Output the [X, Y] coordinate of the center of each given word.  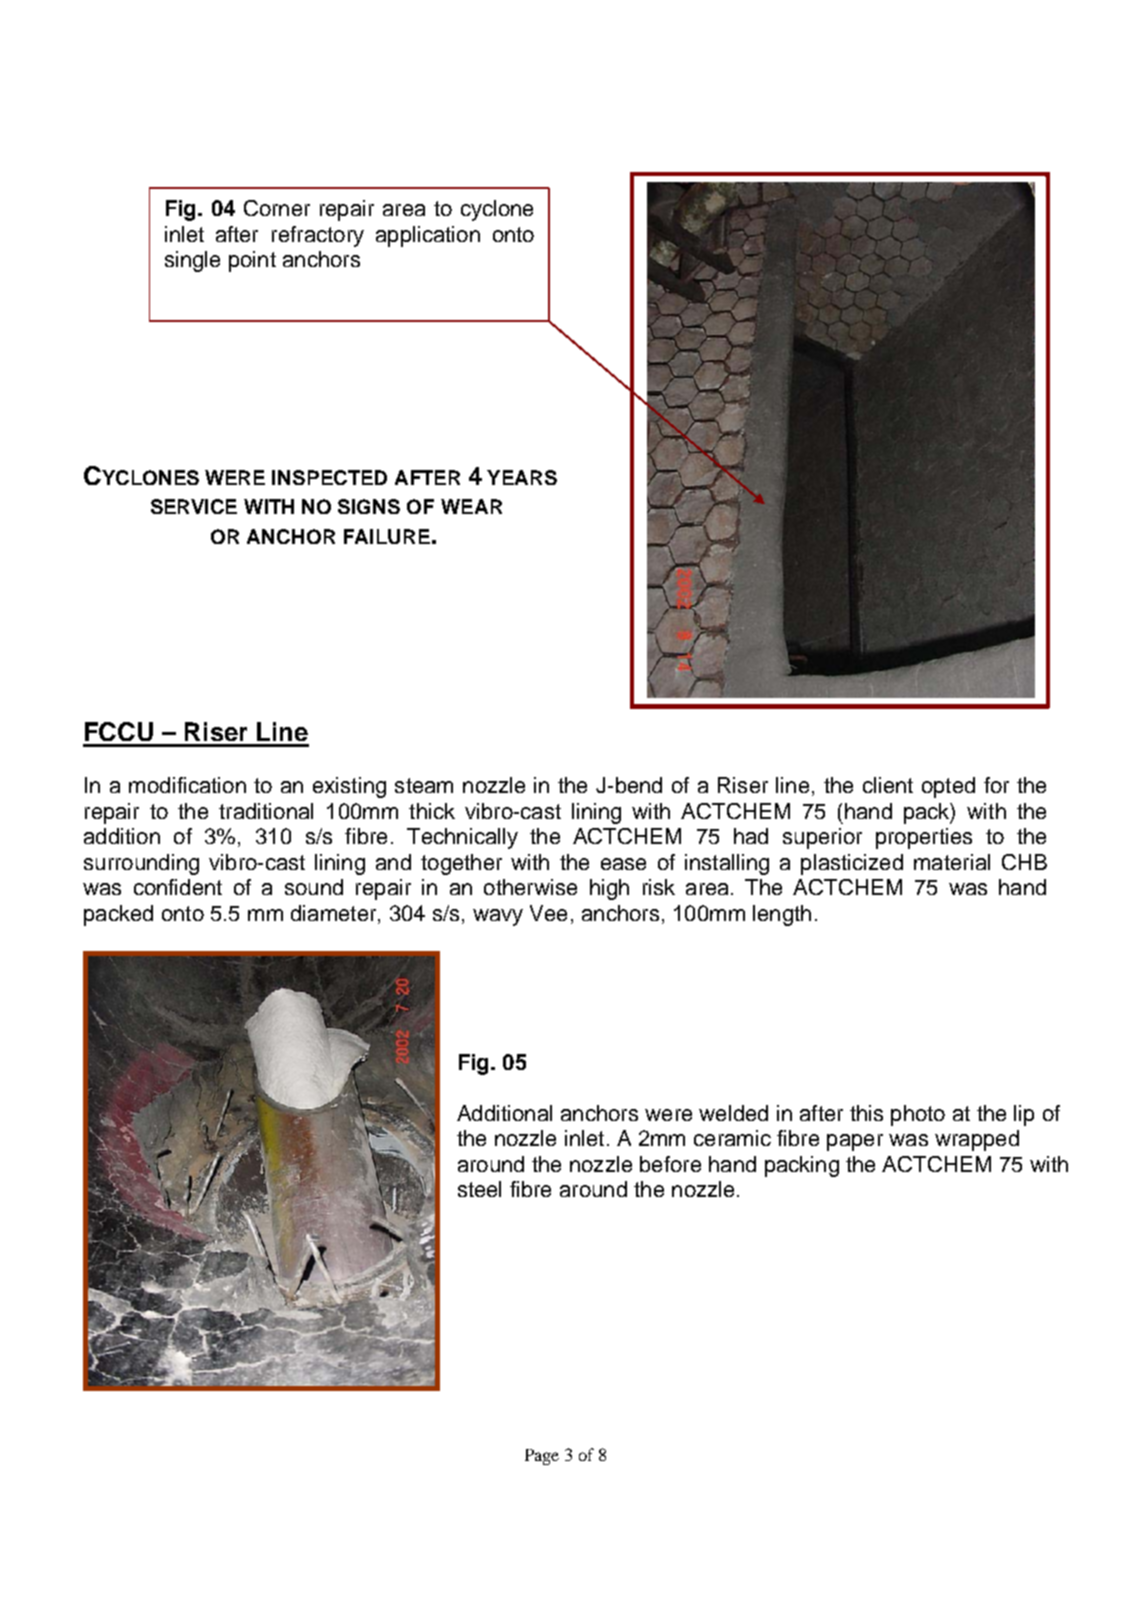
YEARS [522, 477]
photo [918, 1115]
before [670, 1164]
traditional [266, 811]
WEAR [471, 506]
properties [924, 838]
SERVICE [194, 506]
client [888, 785]
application [428, 236]
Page [542, 1457]
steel [479, 1189]
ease [623, 864]
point [252, 261]
